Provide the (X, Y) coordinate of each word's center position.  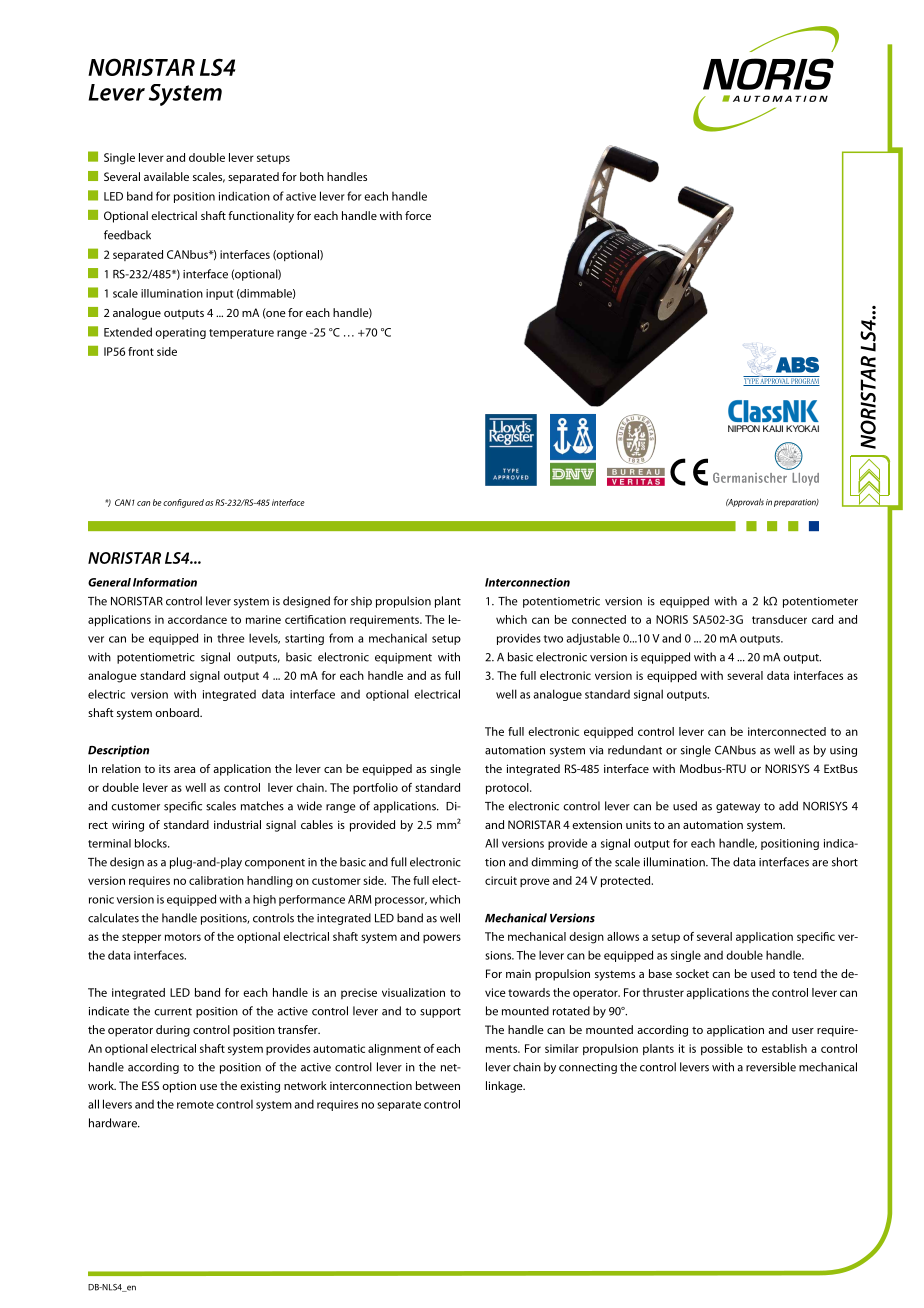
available (166, 176)
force (418, 215)
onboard (178, 712)
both (312, 176)
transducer (779, 619)
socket (692, 973)
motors (183, 937)
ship (361, 602)
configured (183, 503)
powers (442, 938)
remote (195, 1105)
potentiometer (820, 602)
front (141, 351)
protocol (508, 789)
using (843, 751)
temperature (241, 334)
